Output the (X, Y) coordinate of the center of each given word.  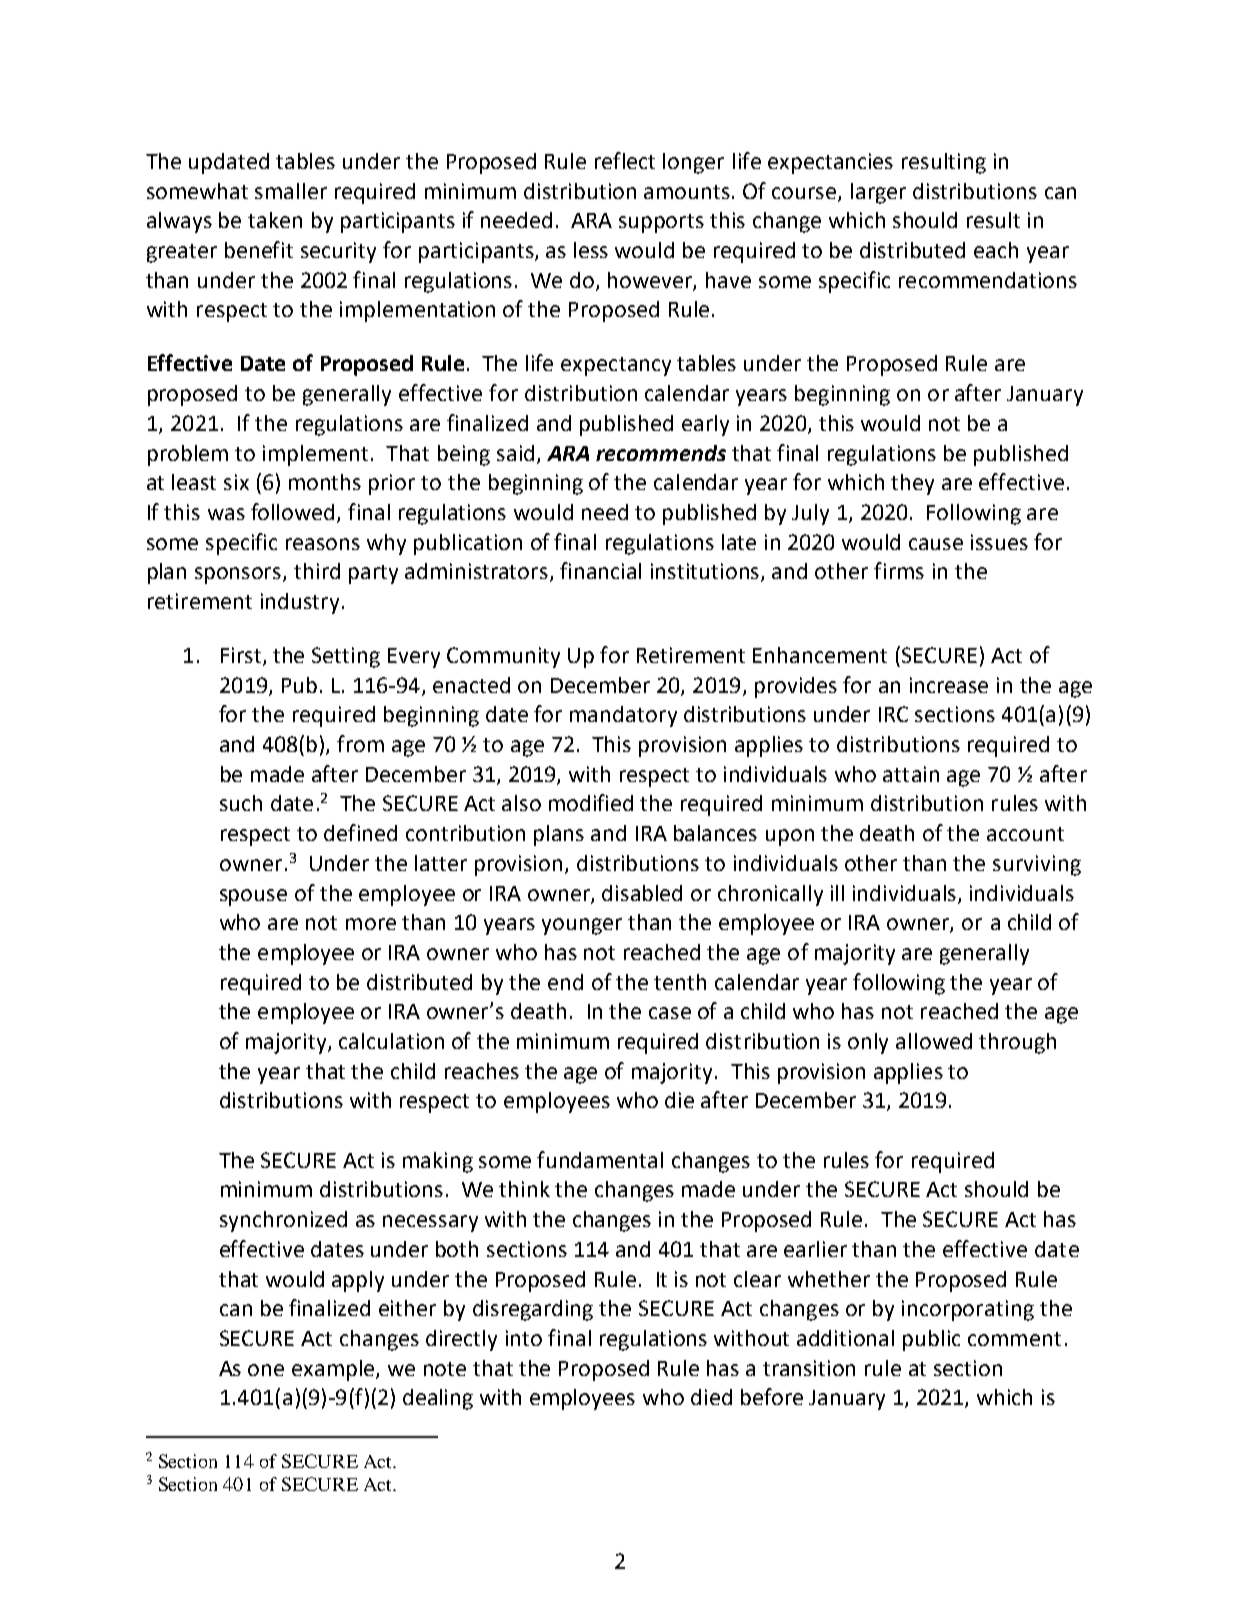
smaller (291, 191)
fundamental (600, 1159)
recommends (661, 453)
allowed (934, 1041)
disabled (642, 893)
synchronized (283, 1221)
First (241, 655)
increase (949, 685)
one (266, 1370)
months (325, 482)
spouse (253, 897)
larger (878, 193)
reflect (625, 160)
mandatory (623, 716)
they (912, 484)
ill (837, 893)
